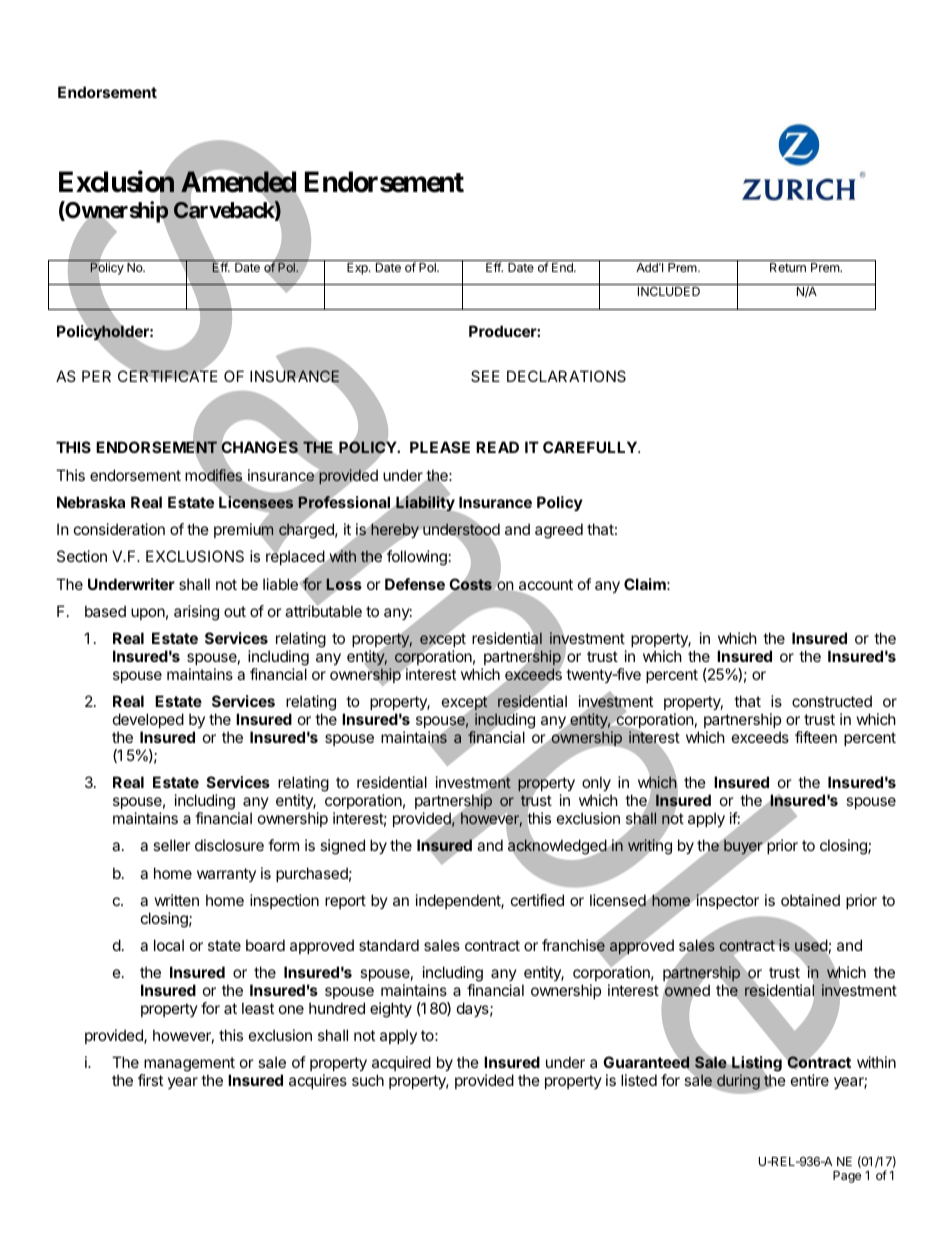 The width and height of the screenshot is (952, 1233). Describe the element at coordinates (358, 269) in the screenshot. I see `Exp` at that location.
